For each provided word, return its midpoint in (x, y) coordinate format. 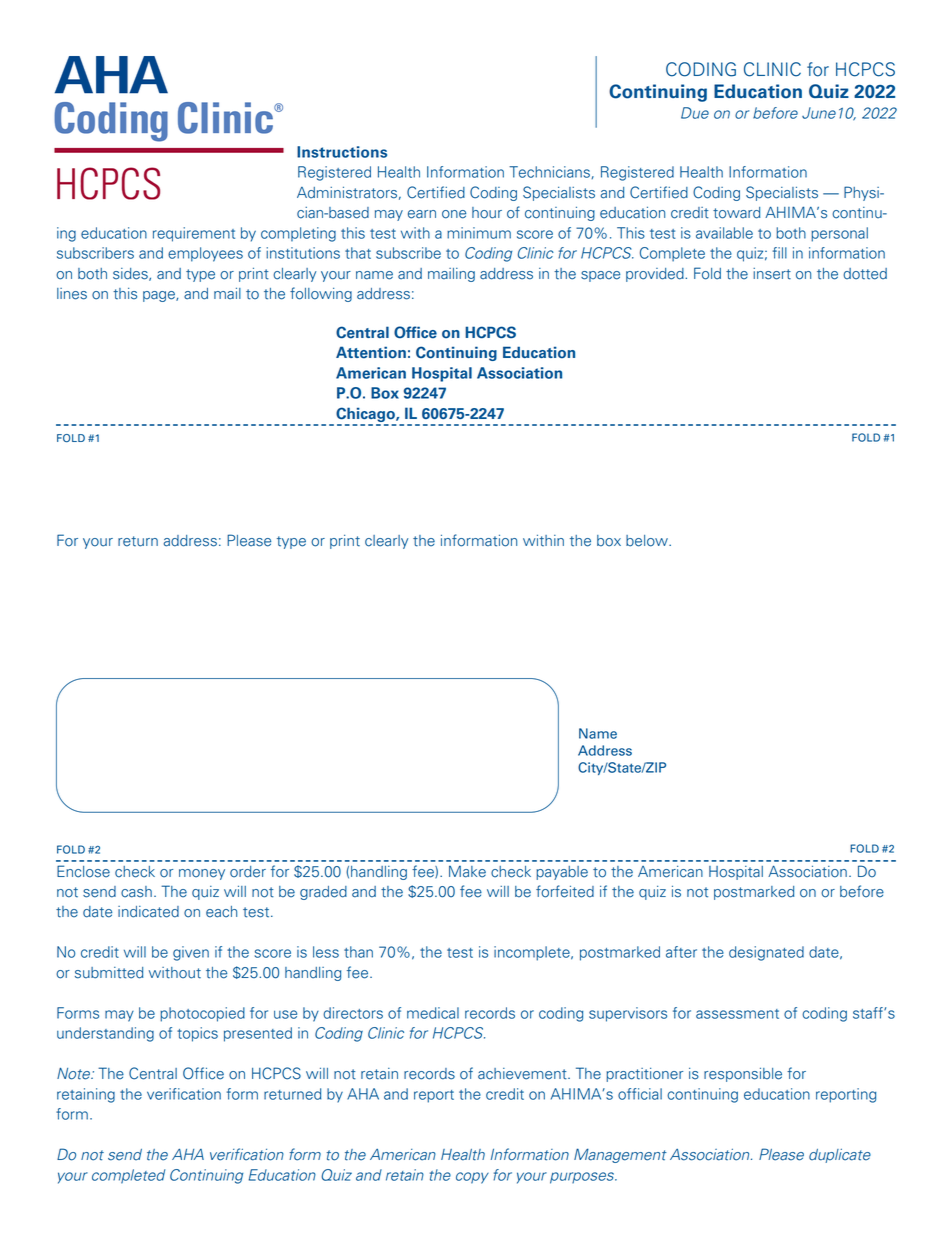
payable (562, 873)
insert (772, 274)
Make (467, 872)
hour (487, 213)
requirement (194, 234)
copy (472, 1178)
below (648, 541)
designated (766, 953)
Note (75, 1074)
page (160, 296)
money (202, 874)
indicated (148, 912)
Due (695, 113)
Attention (371, 352)
